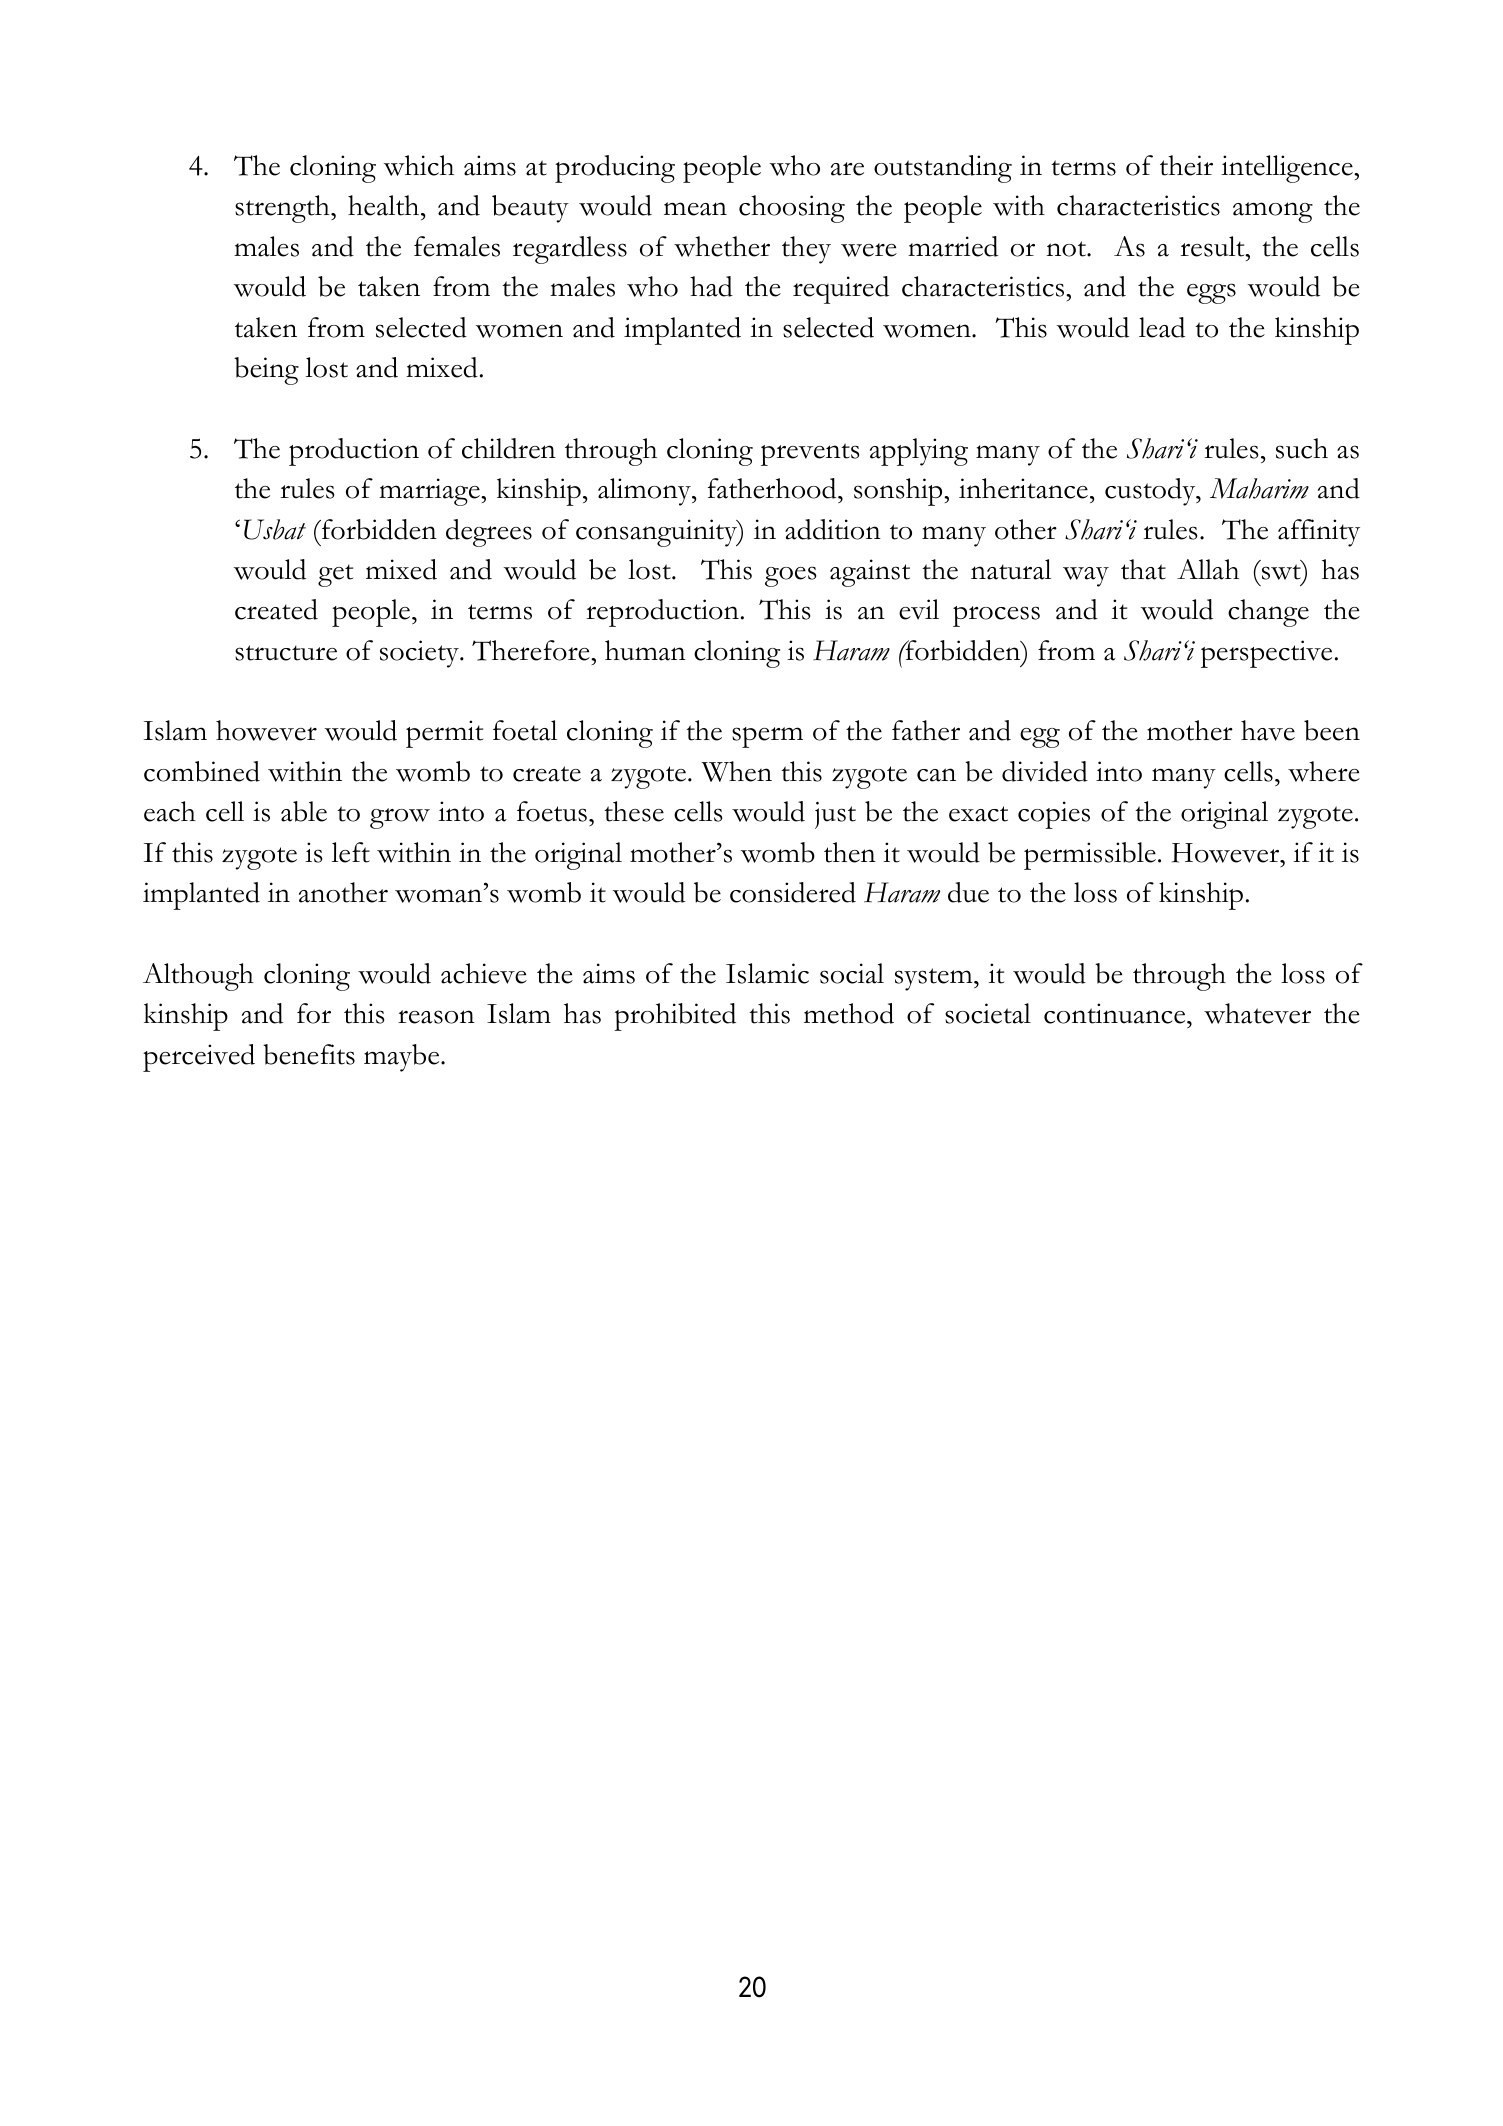  I want to click on change, so click(1268, 613).
